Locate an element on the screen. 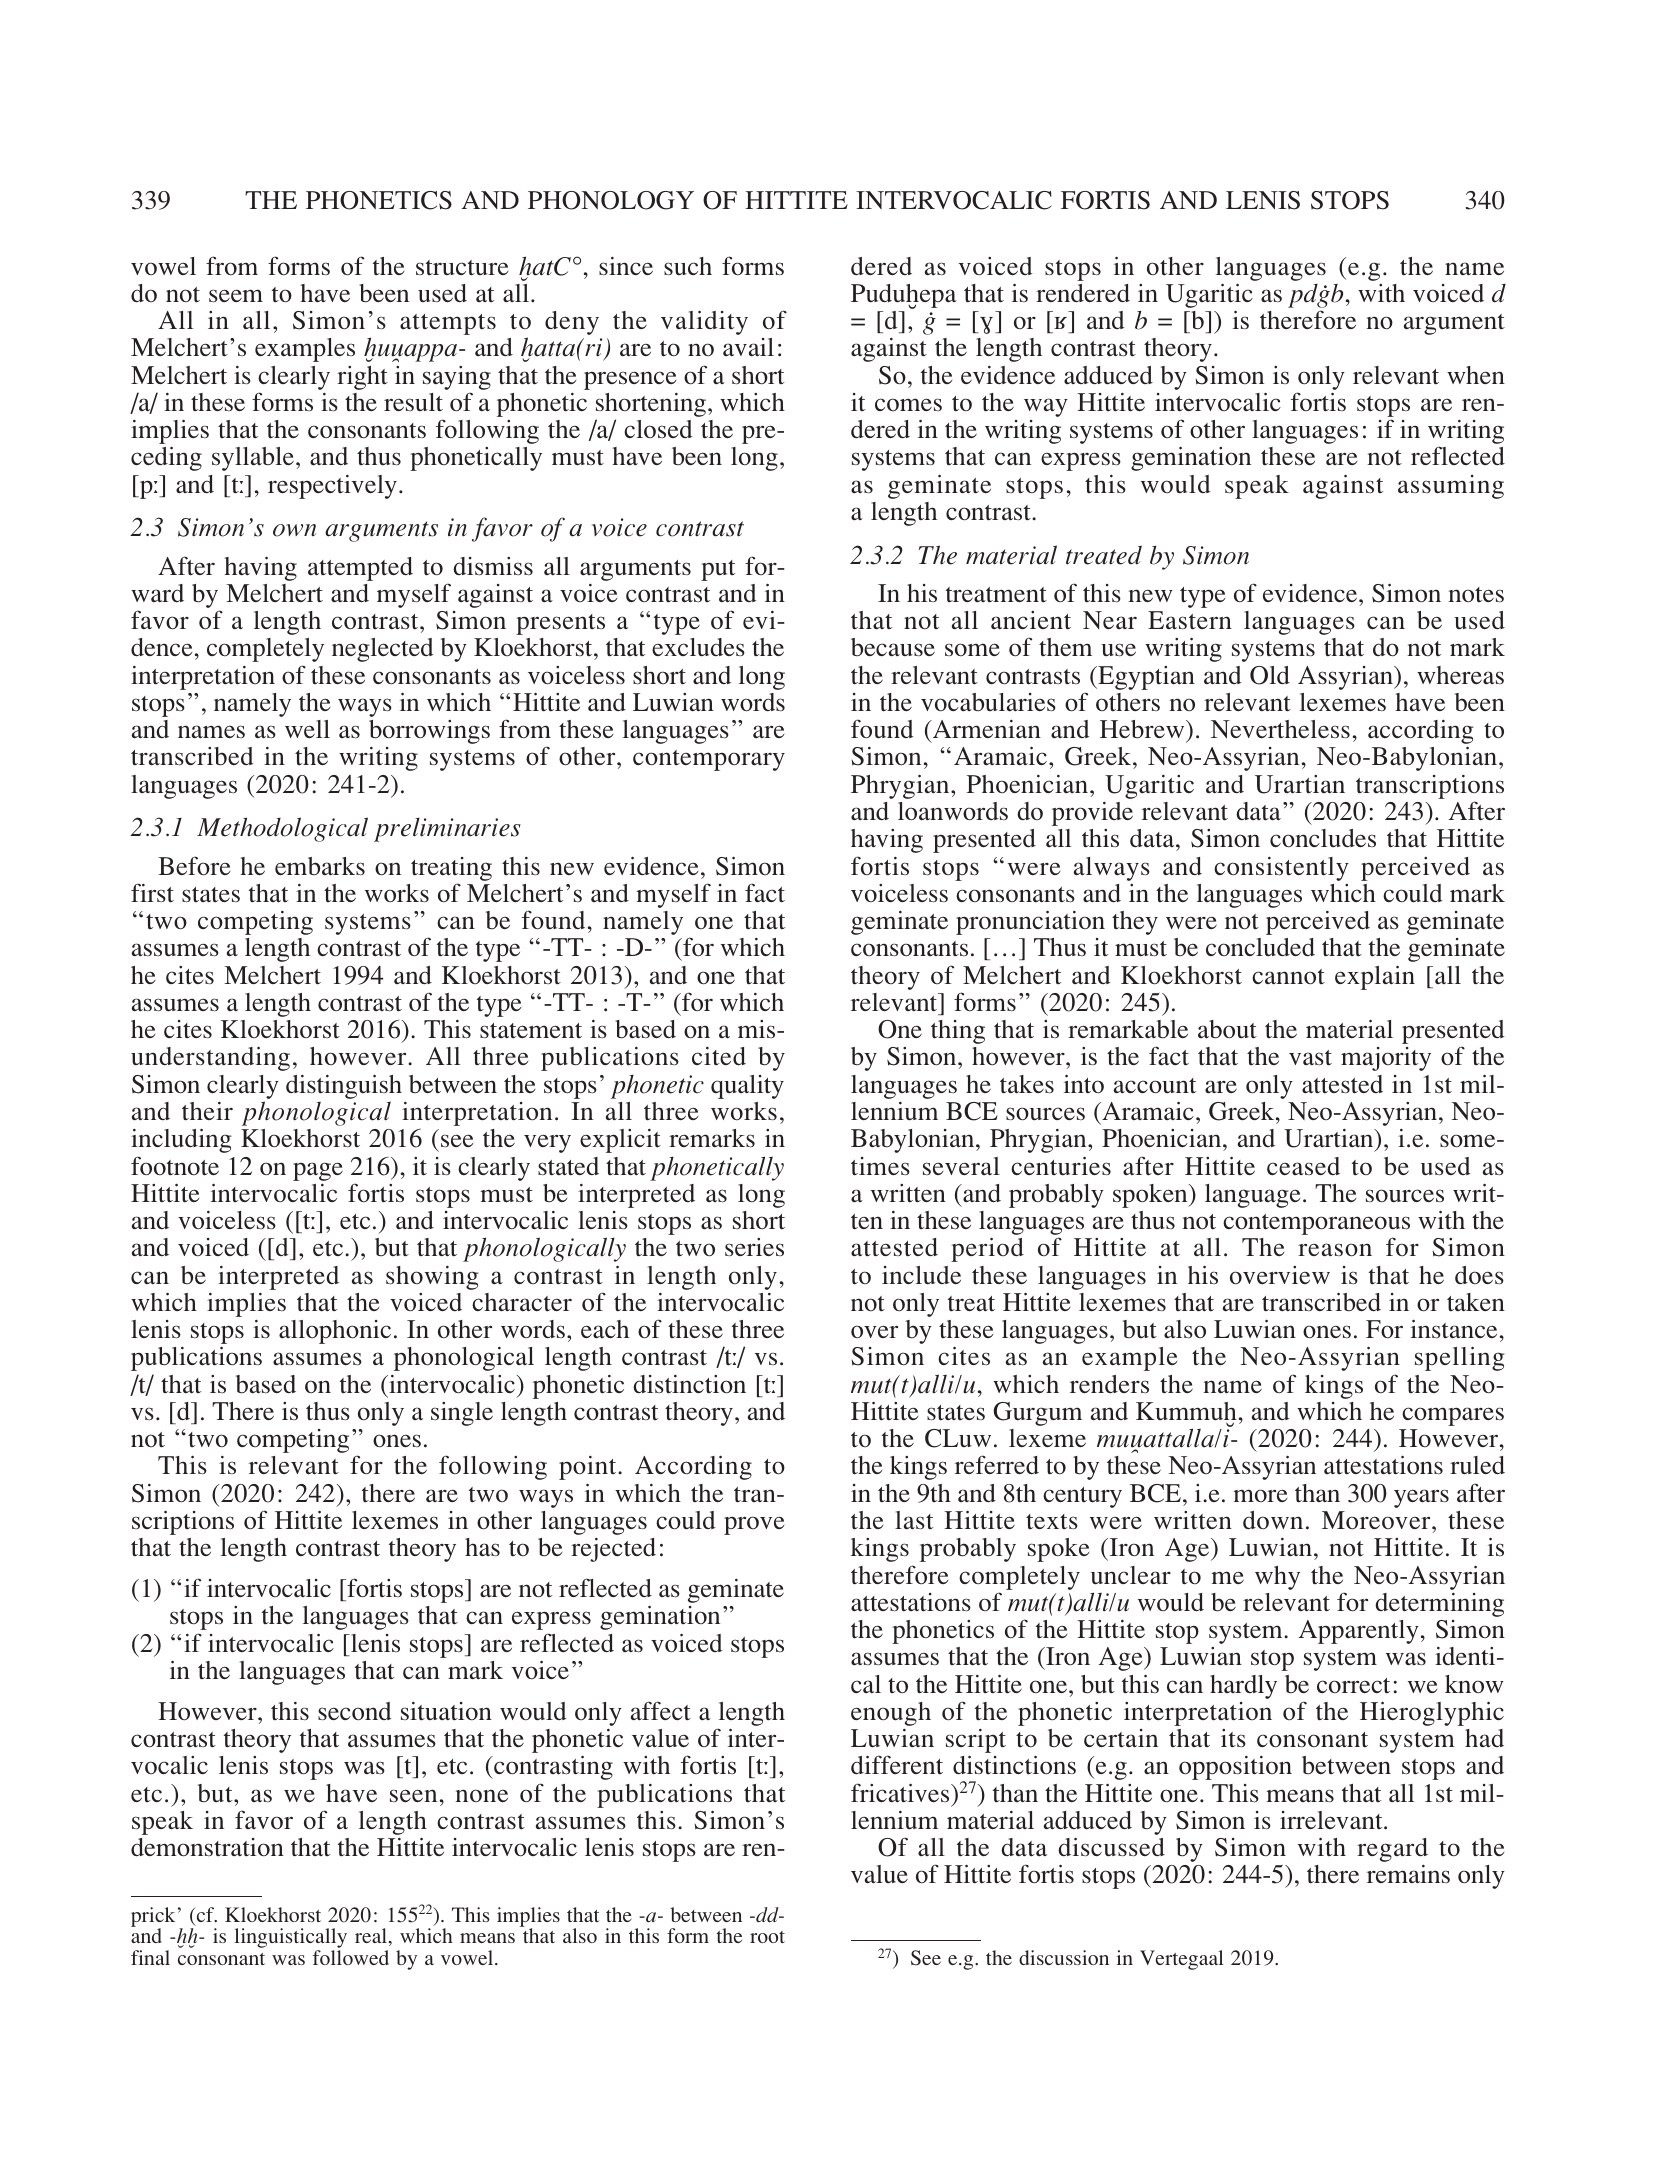 This screenshot has height=2176, width=1668. such is located at coordinates (688, 266).
